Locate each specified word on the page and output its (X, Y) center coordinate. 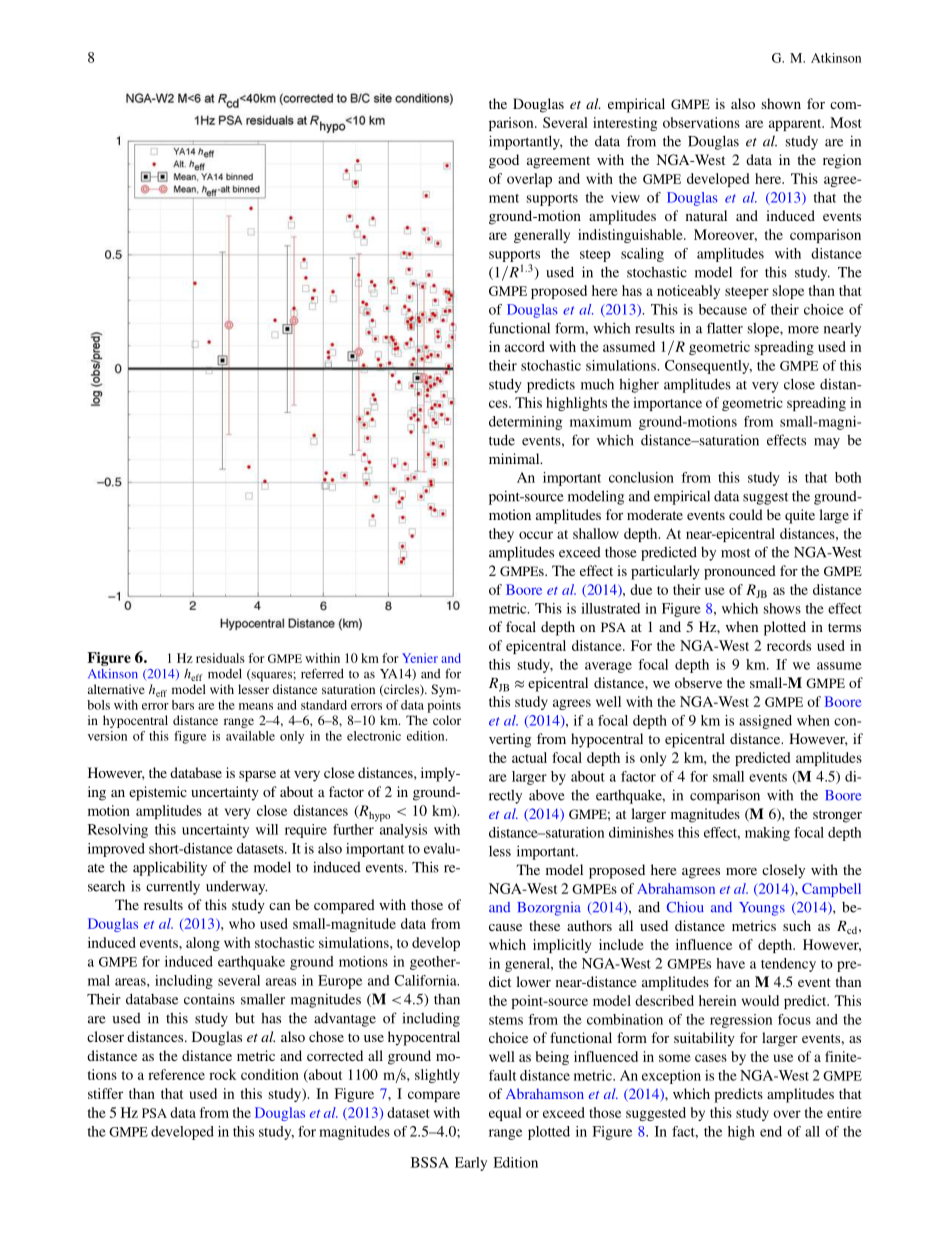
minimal (515, 458)
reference (176, 1074)
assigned (765, 722)
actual (529, 757)
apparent (796, 125)
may (827, 443)
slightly (437, 1076)
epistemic (158, 793)
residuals (220, 658)
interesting (625, 124)
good (504, 161)
